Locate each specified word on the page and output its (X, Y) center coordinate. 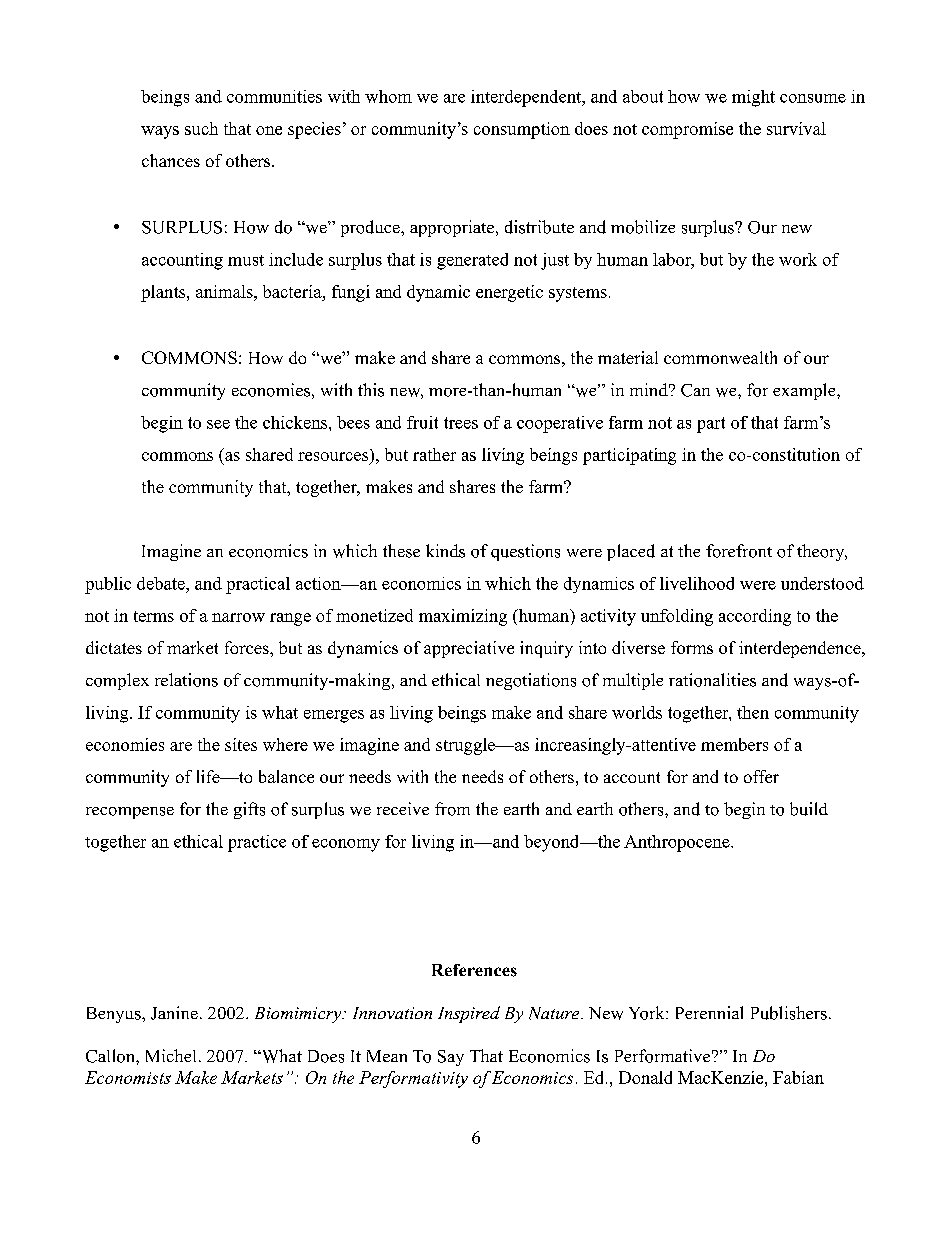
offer (761, 776)
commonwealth (720, 357)
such (201, 128)
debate (162, 583)
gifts (249, 810)
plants (164, 293)
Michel (171, 1055)
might (753, 98)
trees (461, 423)
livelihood (697, 583)
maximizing (463, 617)
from (452, 809)
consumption (522, 130)
